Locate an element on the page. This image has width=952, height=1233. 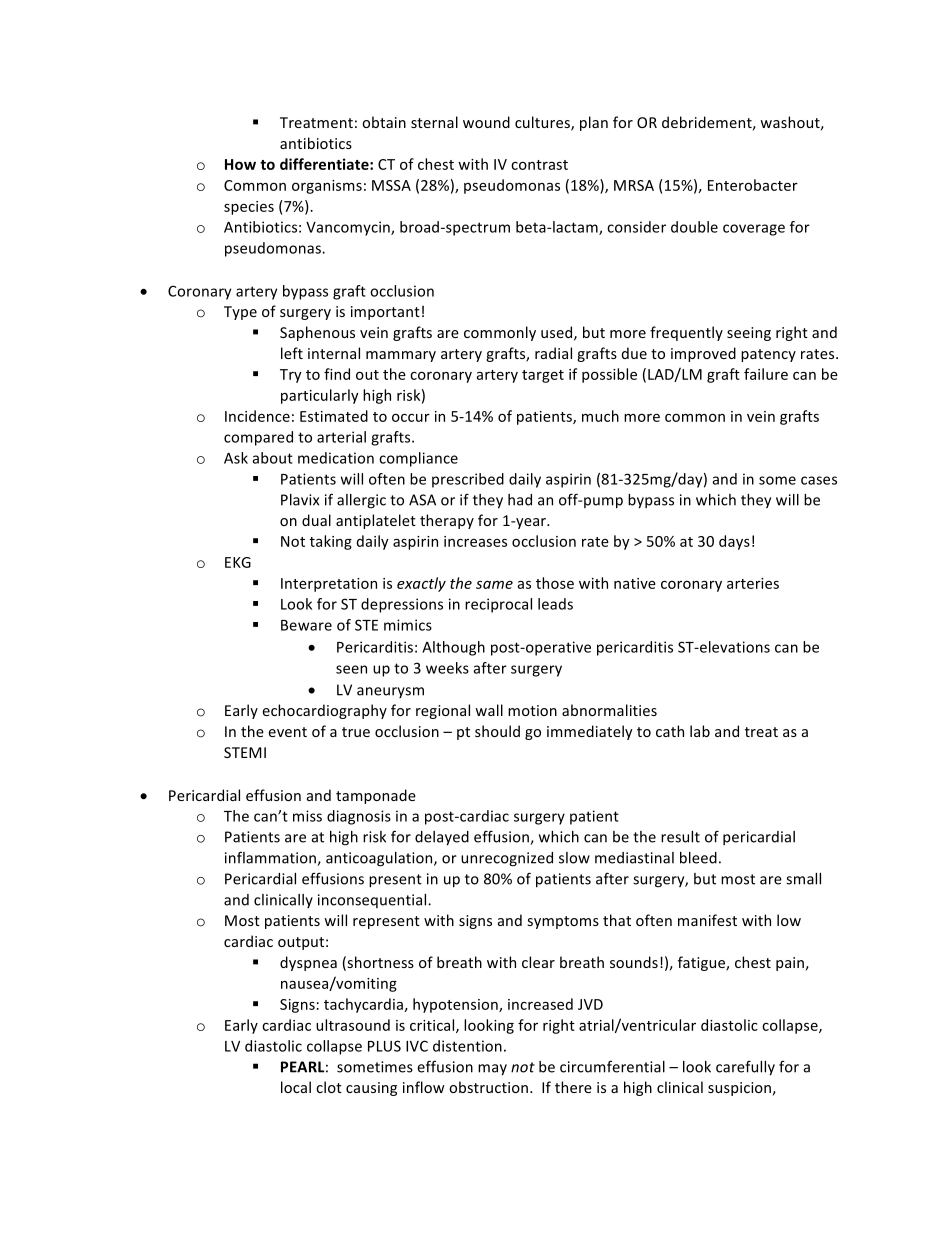
motion is located at coordinates (532, 710).
